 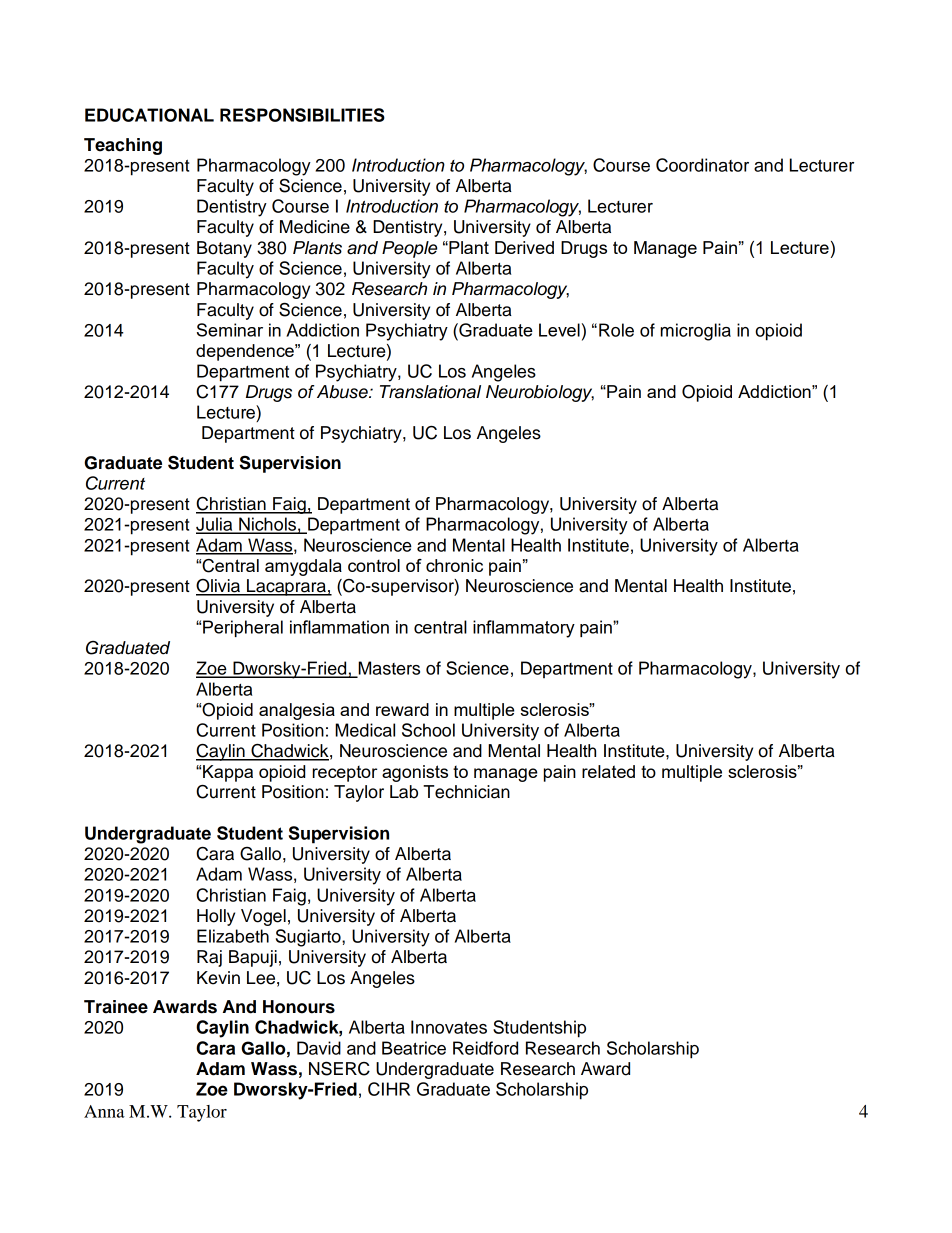 I want to click on Coordinator, so click(x=702, y=165).
